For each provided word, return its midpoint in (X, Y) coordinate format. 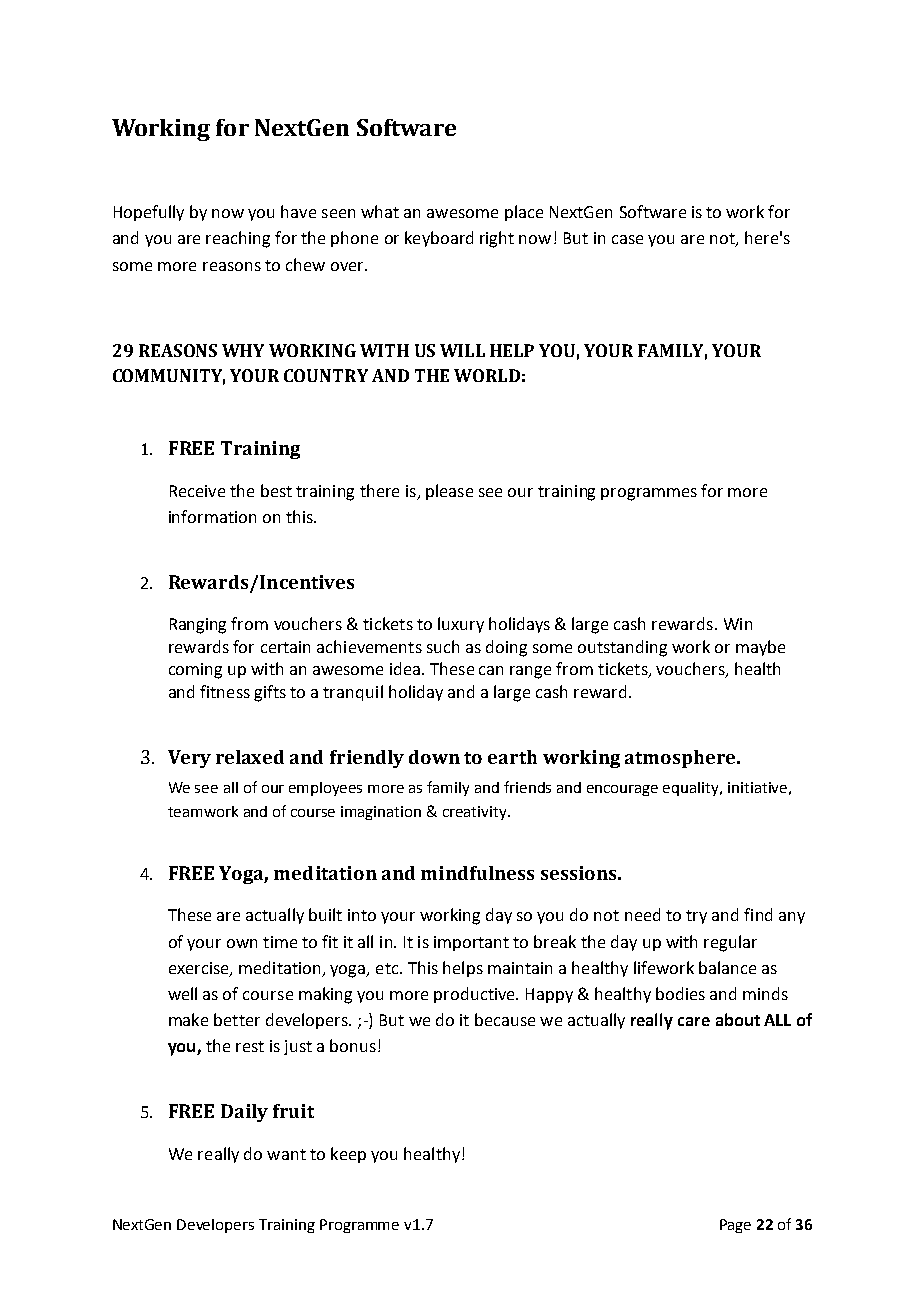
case (627, 239)
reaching (238, 239)
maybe (760, 648)
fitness (225, 691)
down (434, 757)
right (497, 239)
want (286, 1154)
